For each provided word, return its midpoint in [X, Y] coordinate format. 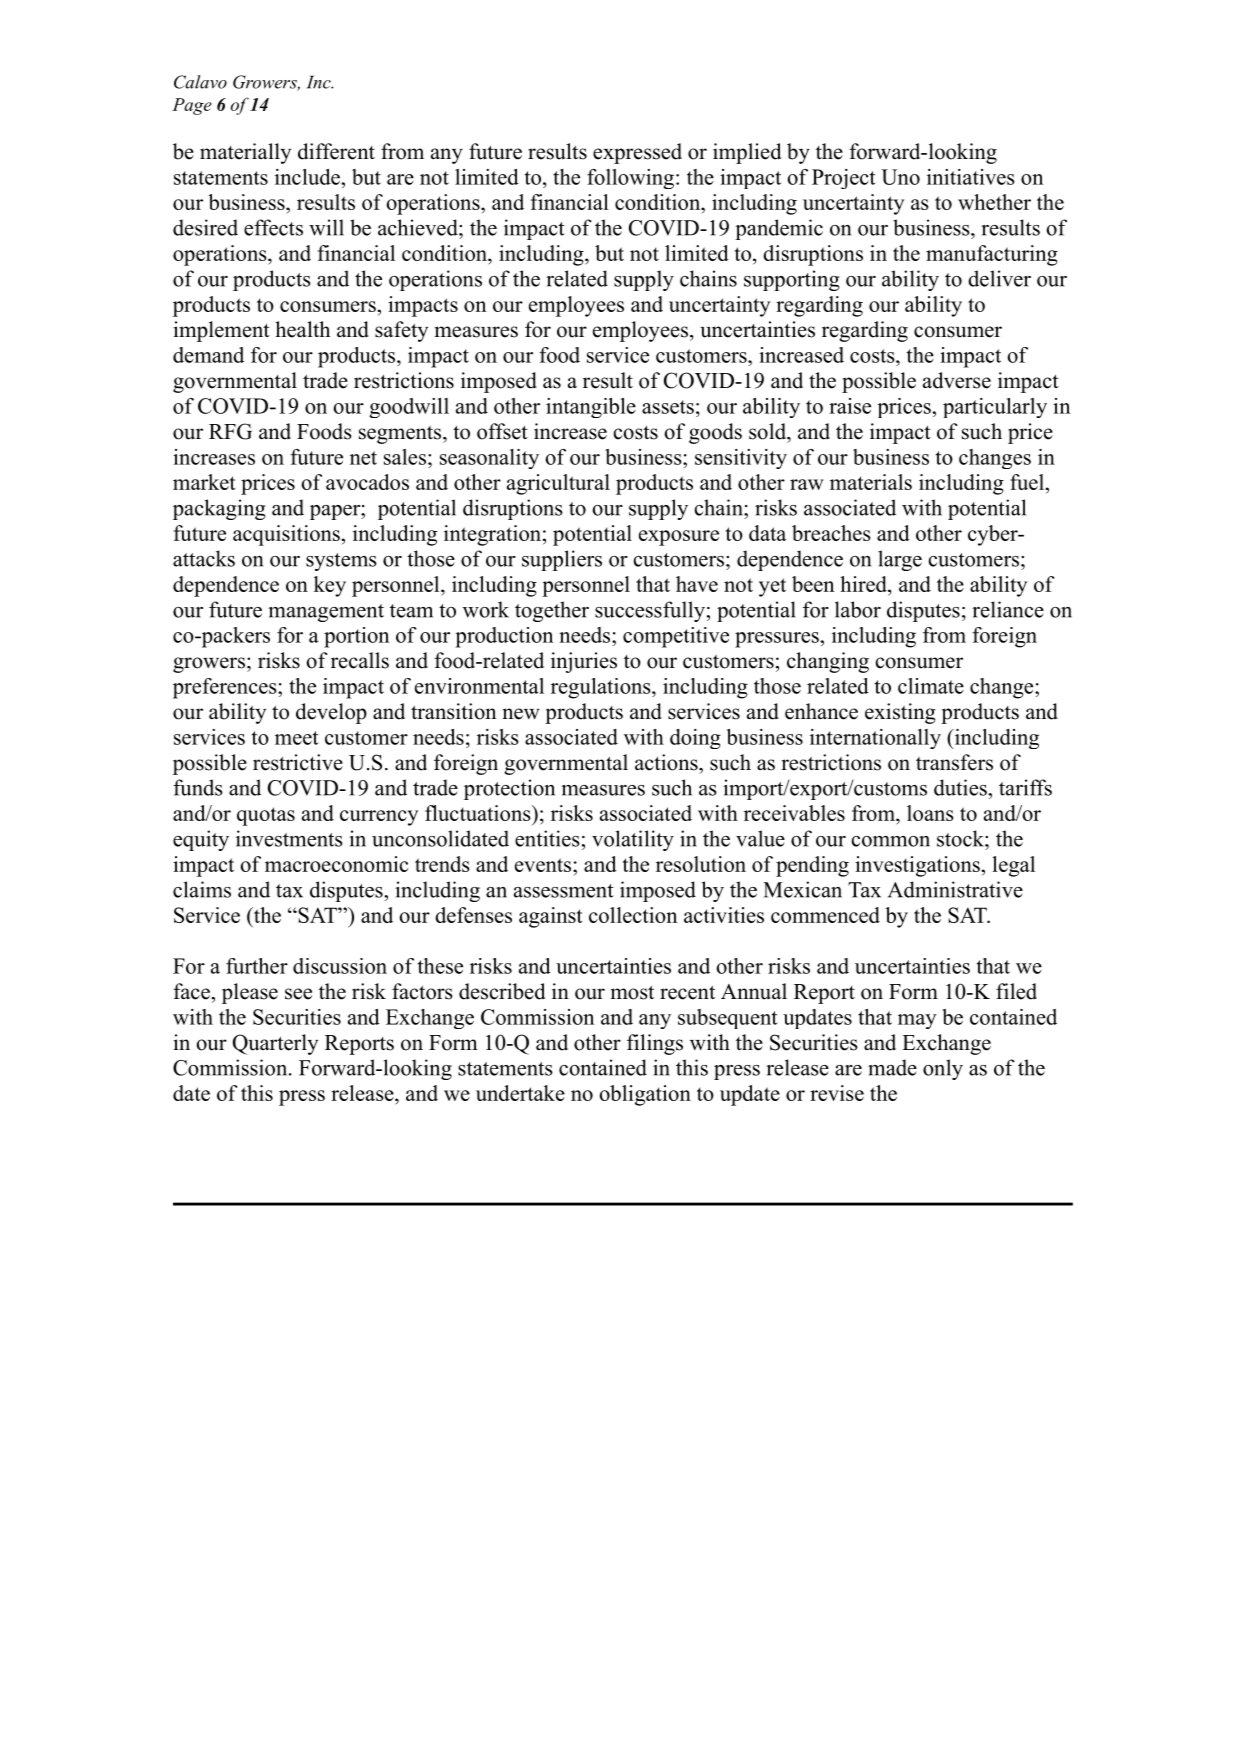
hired [864, 584]
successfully [650, 611]
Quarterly [275, 1044]
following [630, 179]
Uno [900, 177]
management [326, 613]
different [336, 151]
